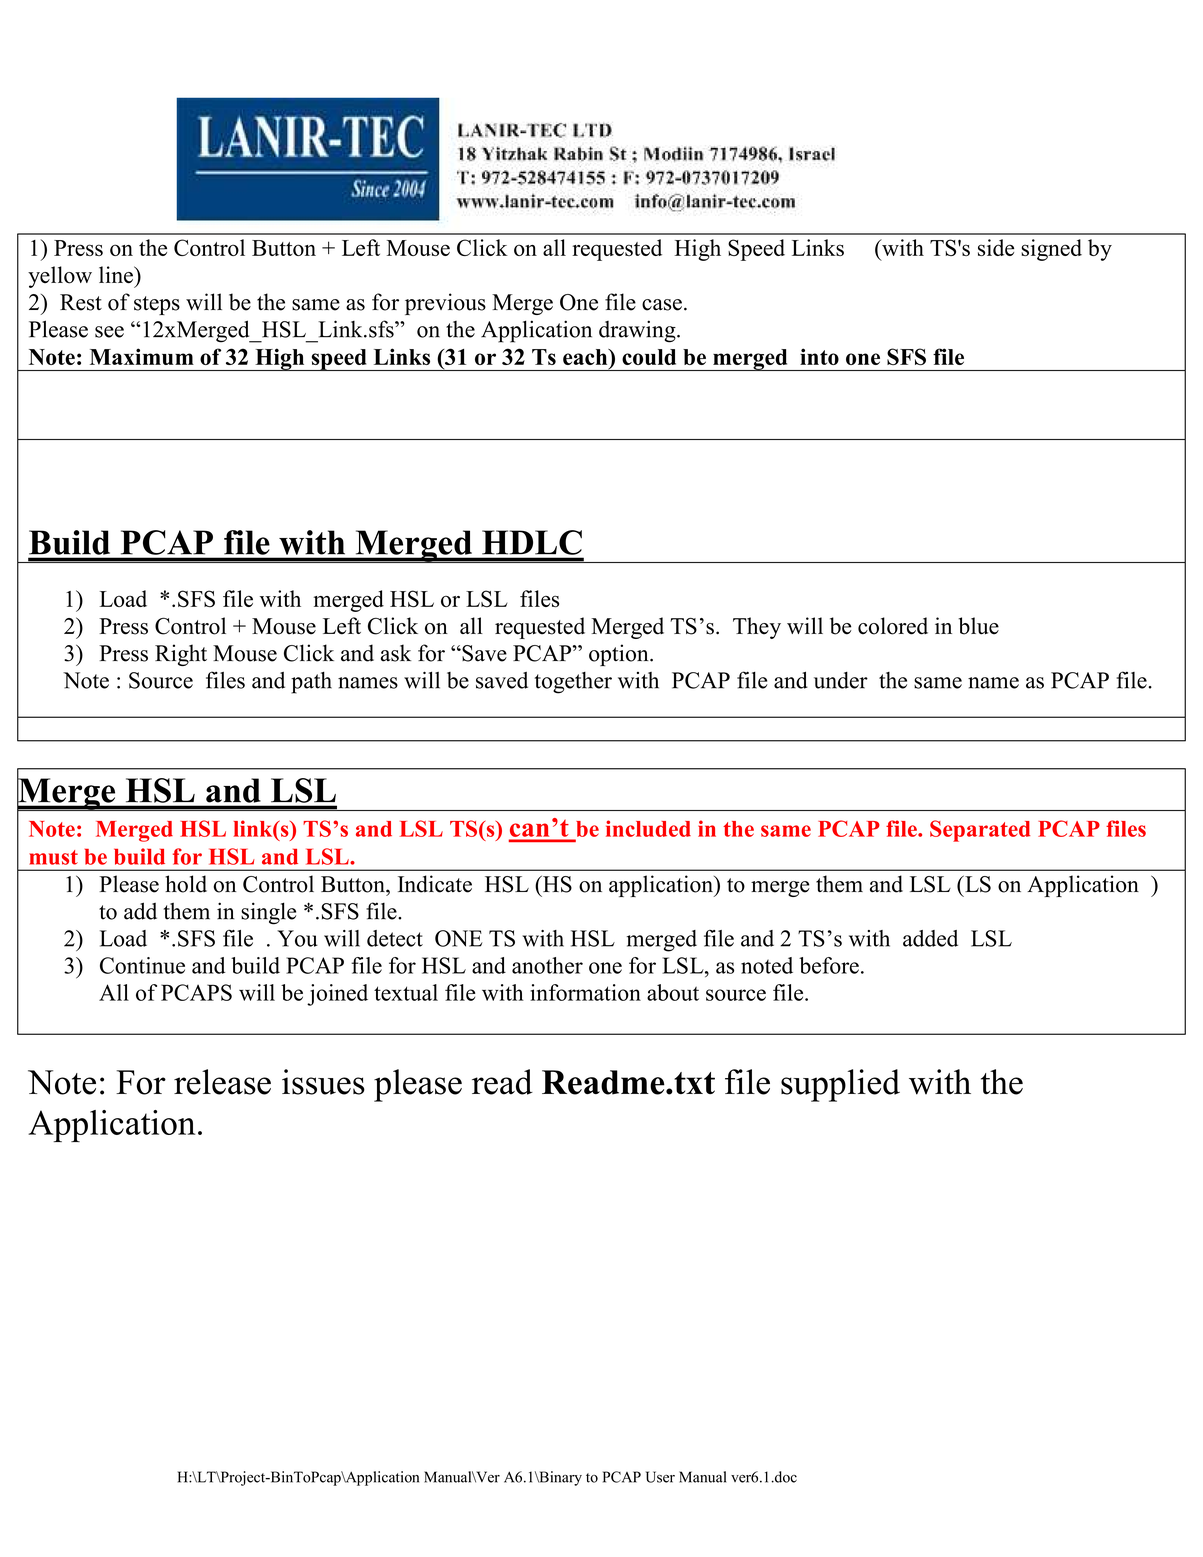 The image size is (1203, 1557). What do you see at coordinates (996, 247) in the screenshot?
I see `side` at bounding box center [996, 247].
